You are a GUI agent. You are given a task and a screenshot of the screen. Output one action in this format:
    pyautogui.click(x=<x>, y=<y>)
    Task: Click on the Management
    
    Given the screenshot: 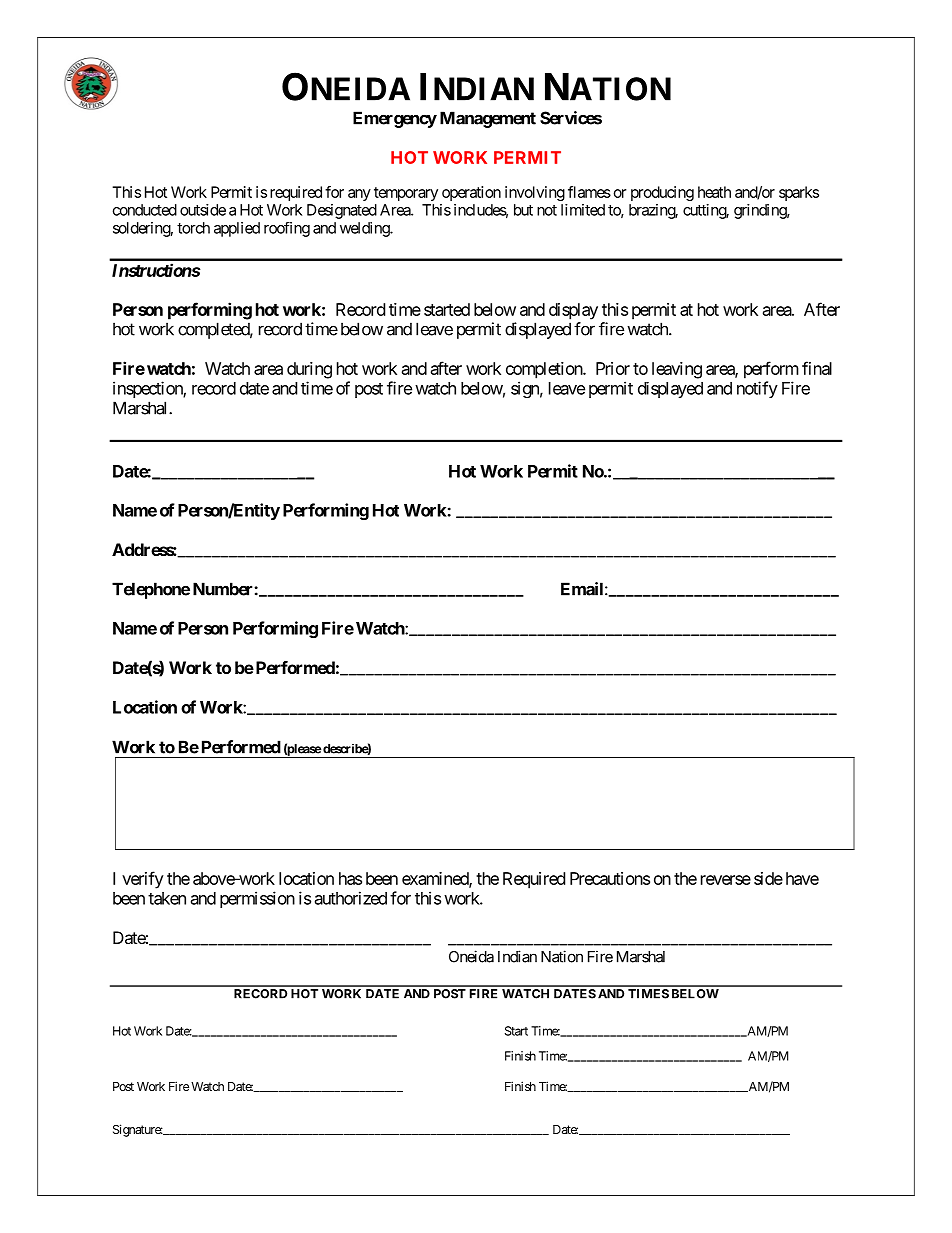 What is the action you would take?
    pyautogui.click(x=488, y=119)
